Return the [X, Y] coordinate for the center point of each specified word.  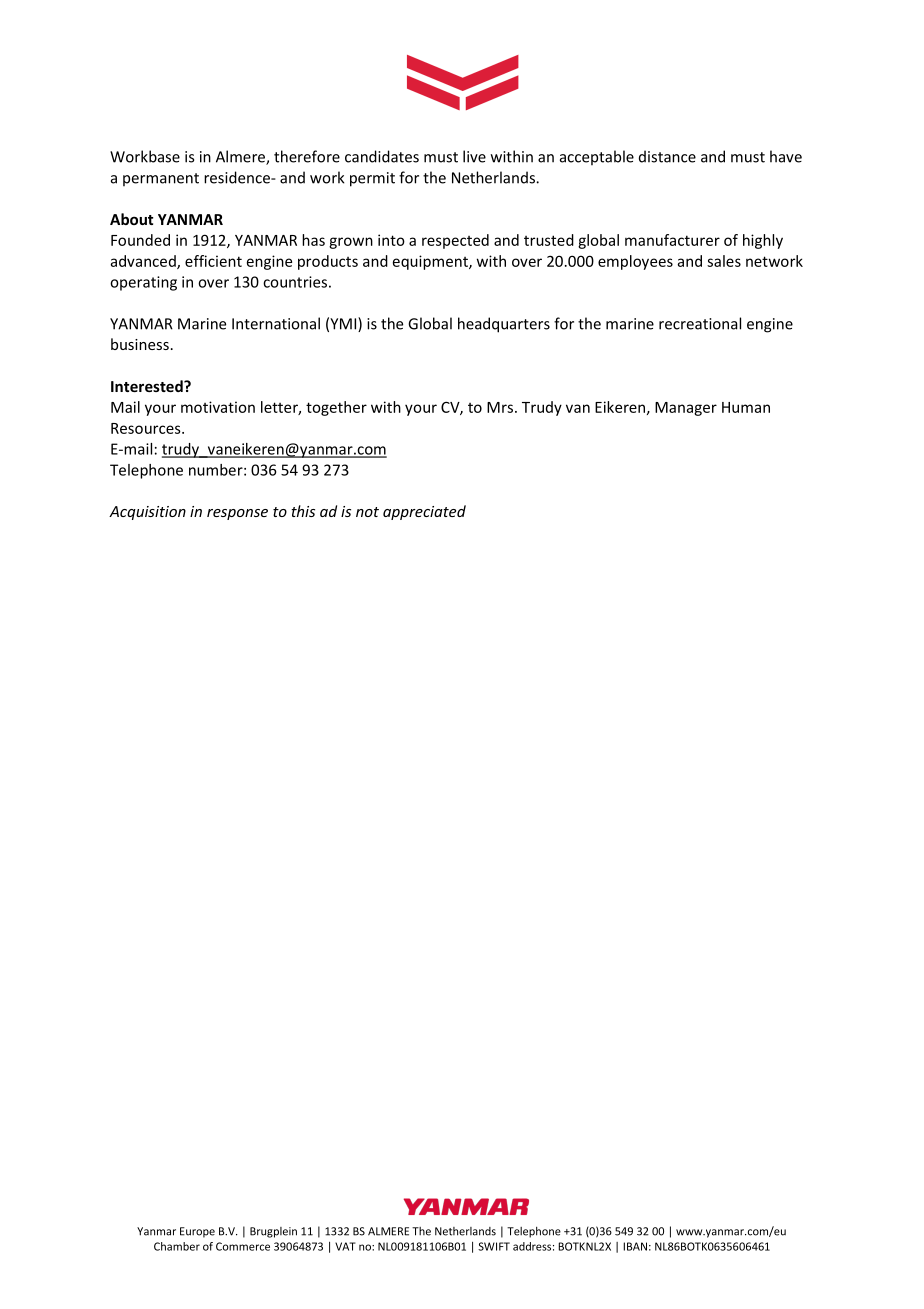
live [474, 156]
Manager [686, 409]
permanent [161, 179]
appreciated [424, 512]
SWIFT [494, 1246]
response [237, 514]
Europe [197, 1232]
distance [667, 156]
